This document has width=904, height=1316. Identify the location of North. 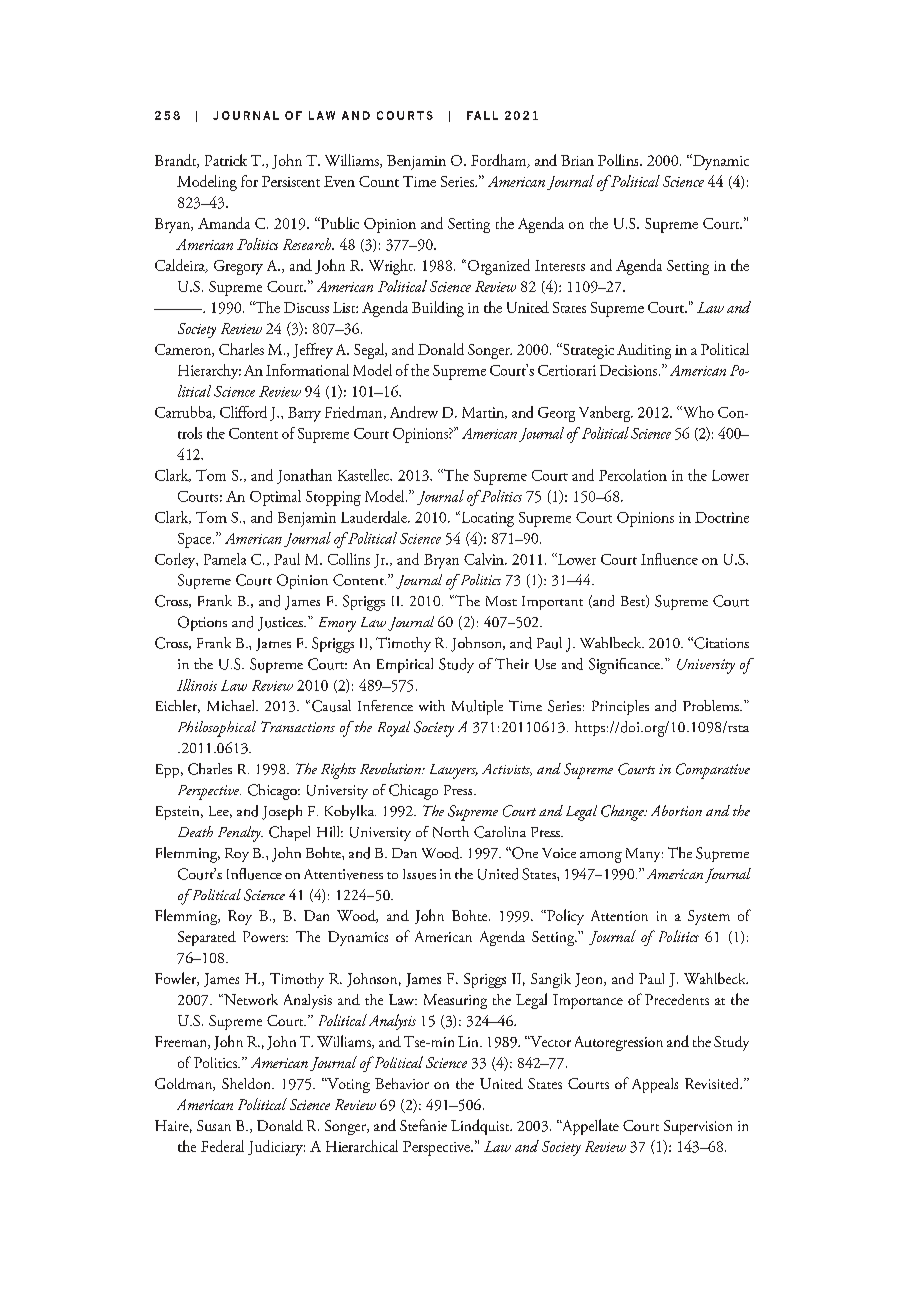
(451, 832).
